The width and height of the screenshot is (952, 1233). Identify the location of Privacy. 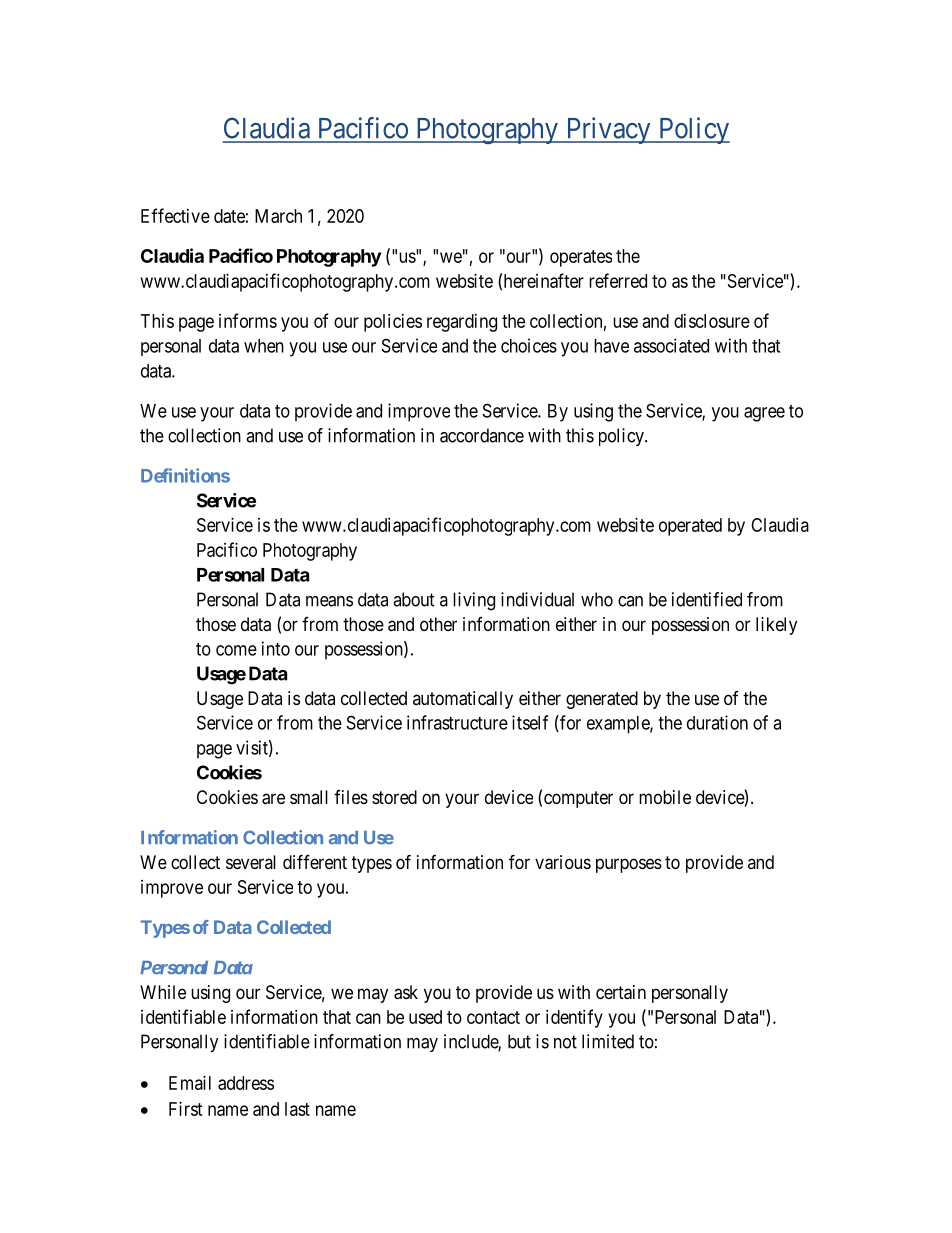
(608, 130).
